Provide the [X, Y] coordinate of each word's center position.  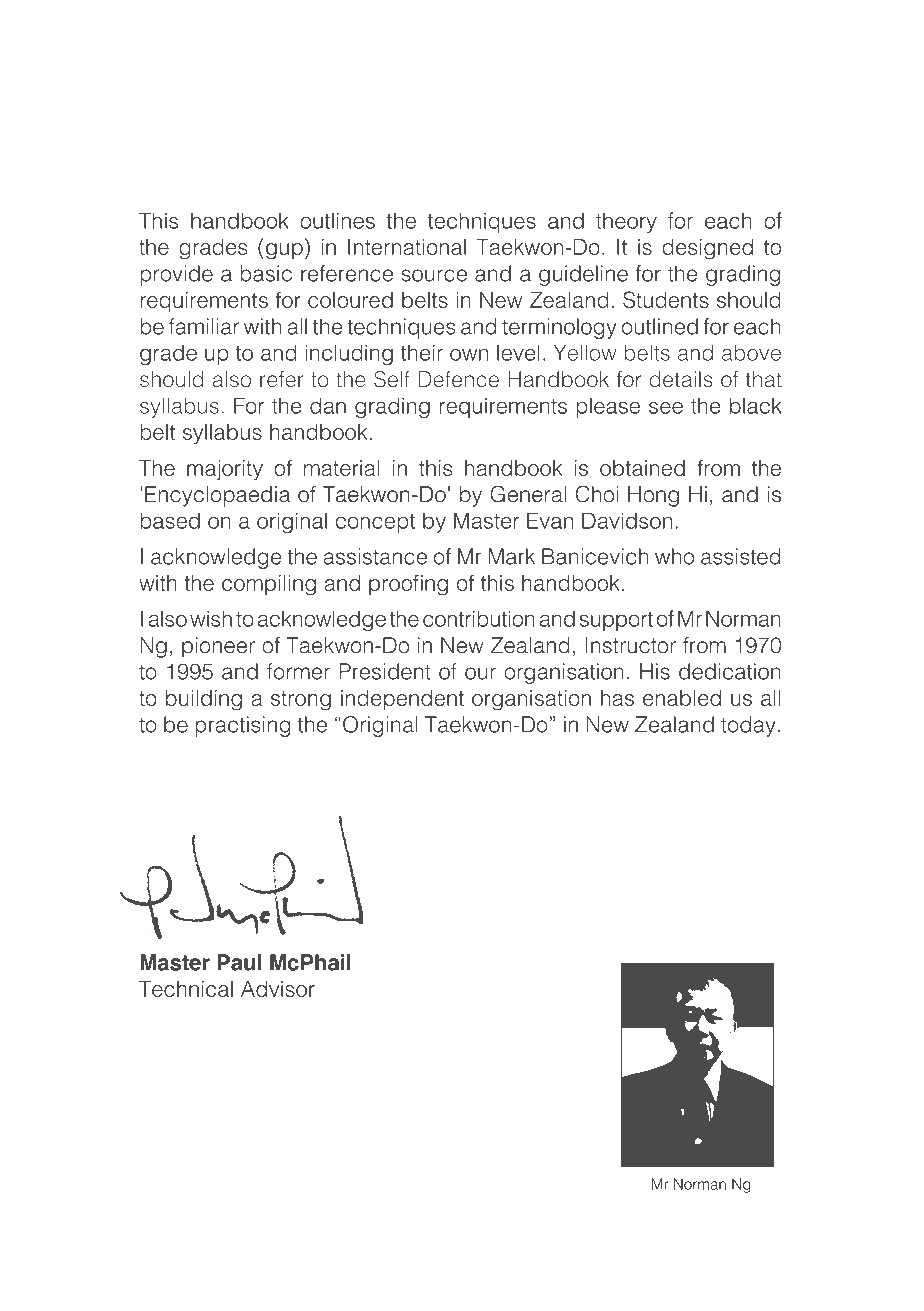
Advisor [278, 989]
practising [243, 726]
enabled [682, 698]
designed [707, 249]
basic [266, 273]
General [528, 494]
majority [225, 470]
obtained [642, 468]
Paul [239, 962]
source [434, 275]
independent [402, 700]
